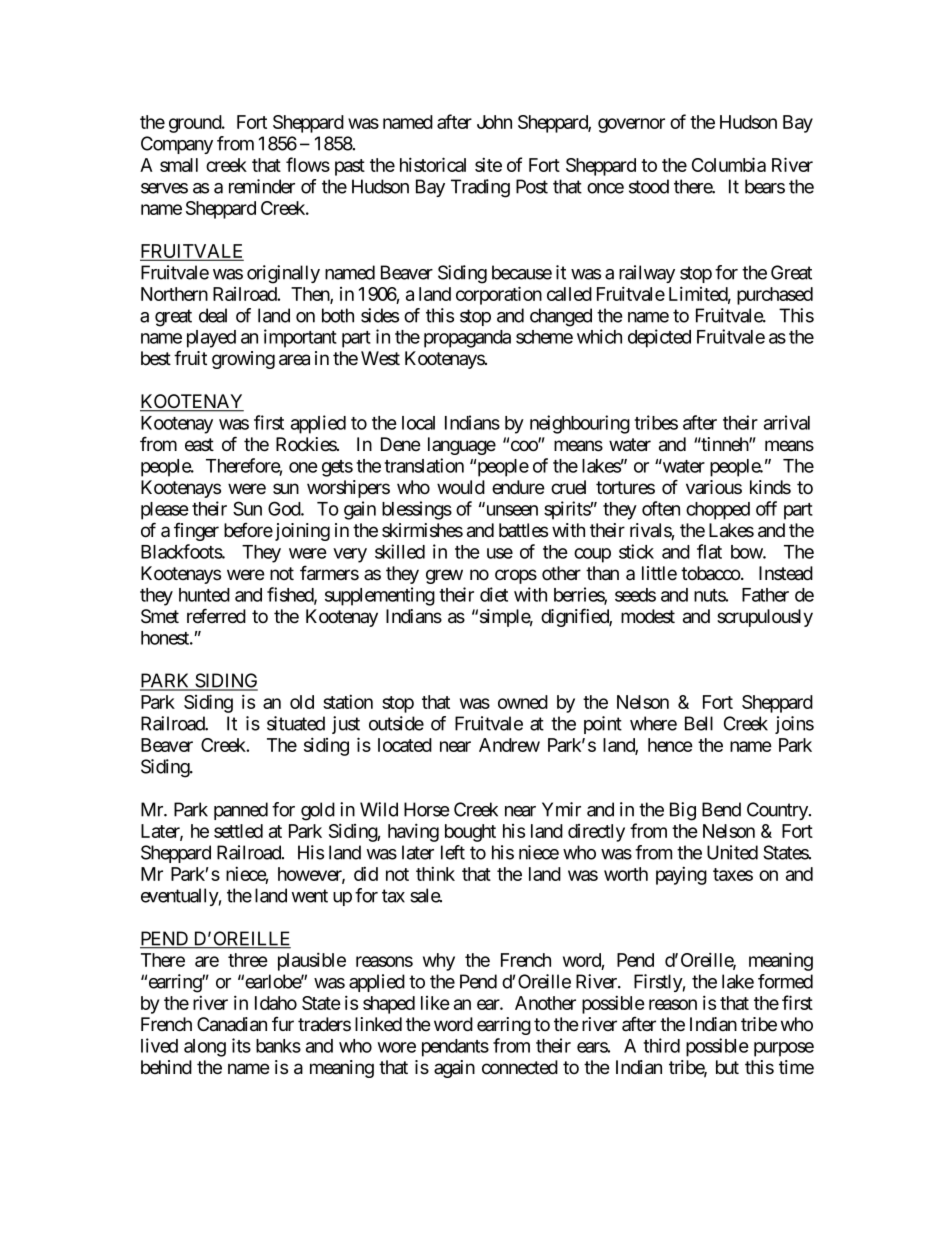  What do you see at coordinates (196, 124) in the screenshot?
I see `ground` at bounding box center [196, 124].
